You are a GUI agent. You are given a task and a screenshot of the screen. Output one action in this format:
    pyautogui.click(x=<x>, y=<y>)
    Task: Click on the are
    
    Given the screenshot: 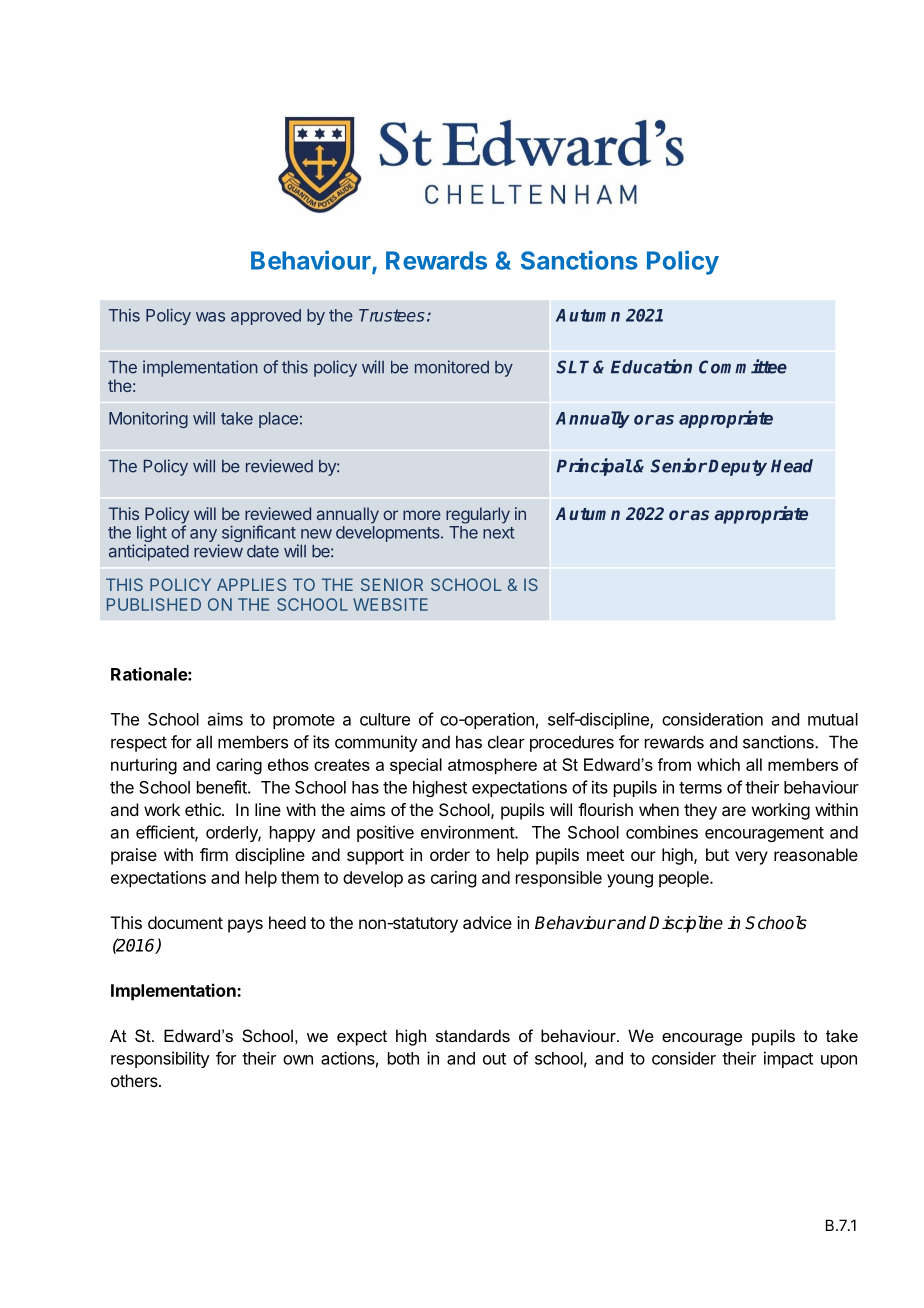 What is the action you would take?
    pyautogui.click(x=734, y=811)
